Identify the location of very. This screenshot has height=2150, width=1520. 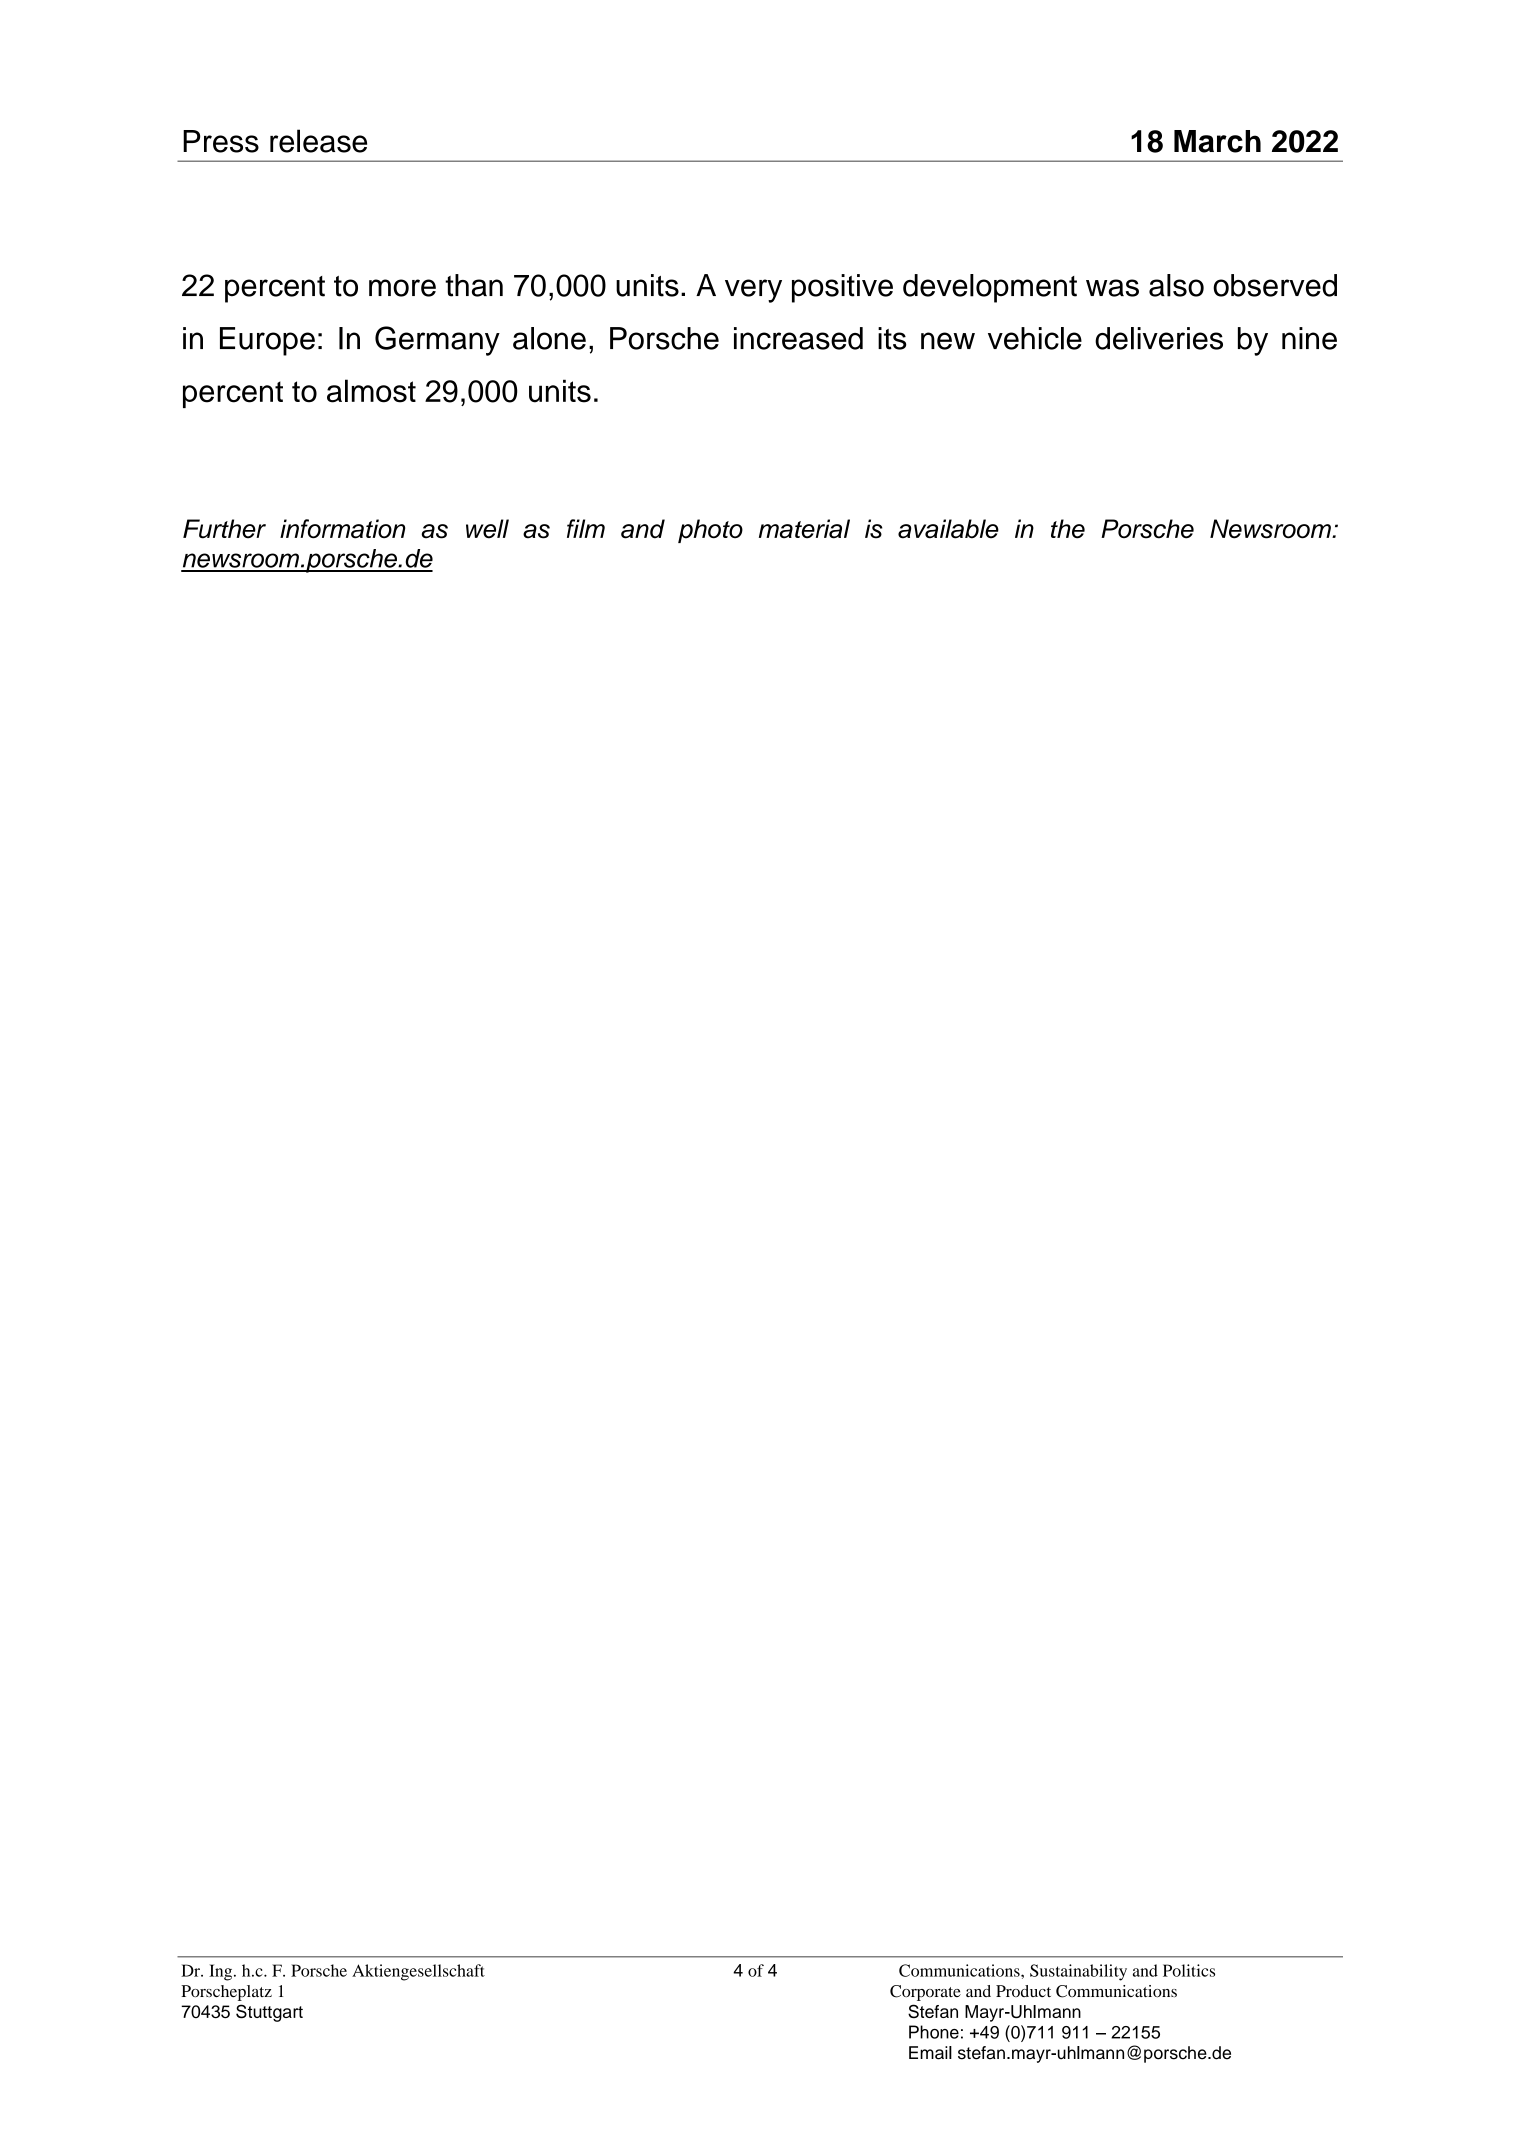
(753, 291).
